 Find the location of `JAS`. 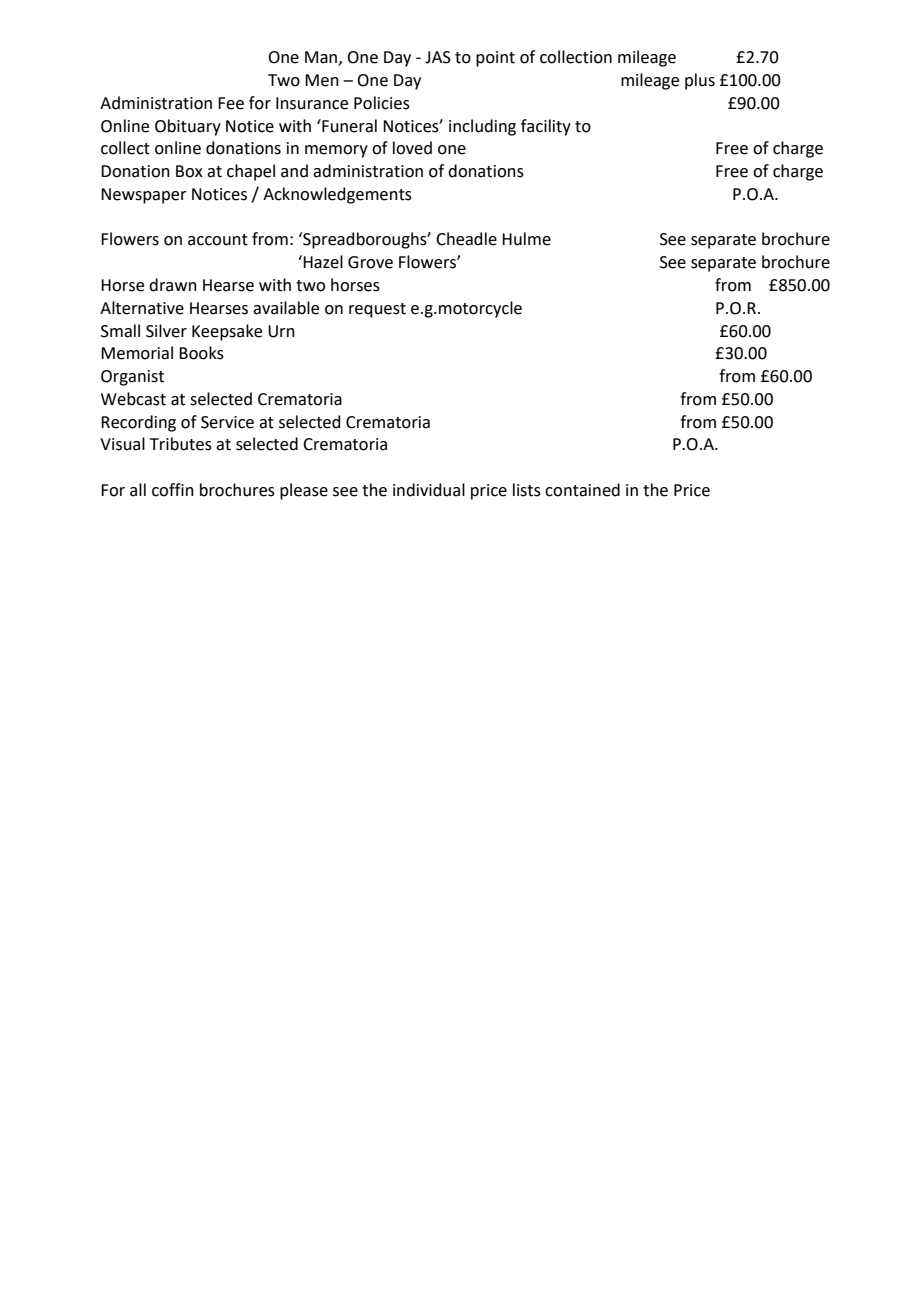

JAS is located at coordinates (438, 57).
